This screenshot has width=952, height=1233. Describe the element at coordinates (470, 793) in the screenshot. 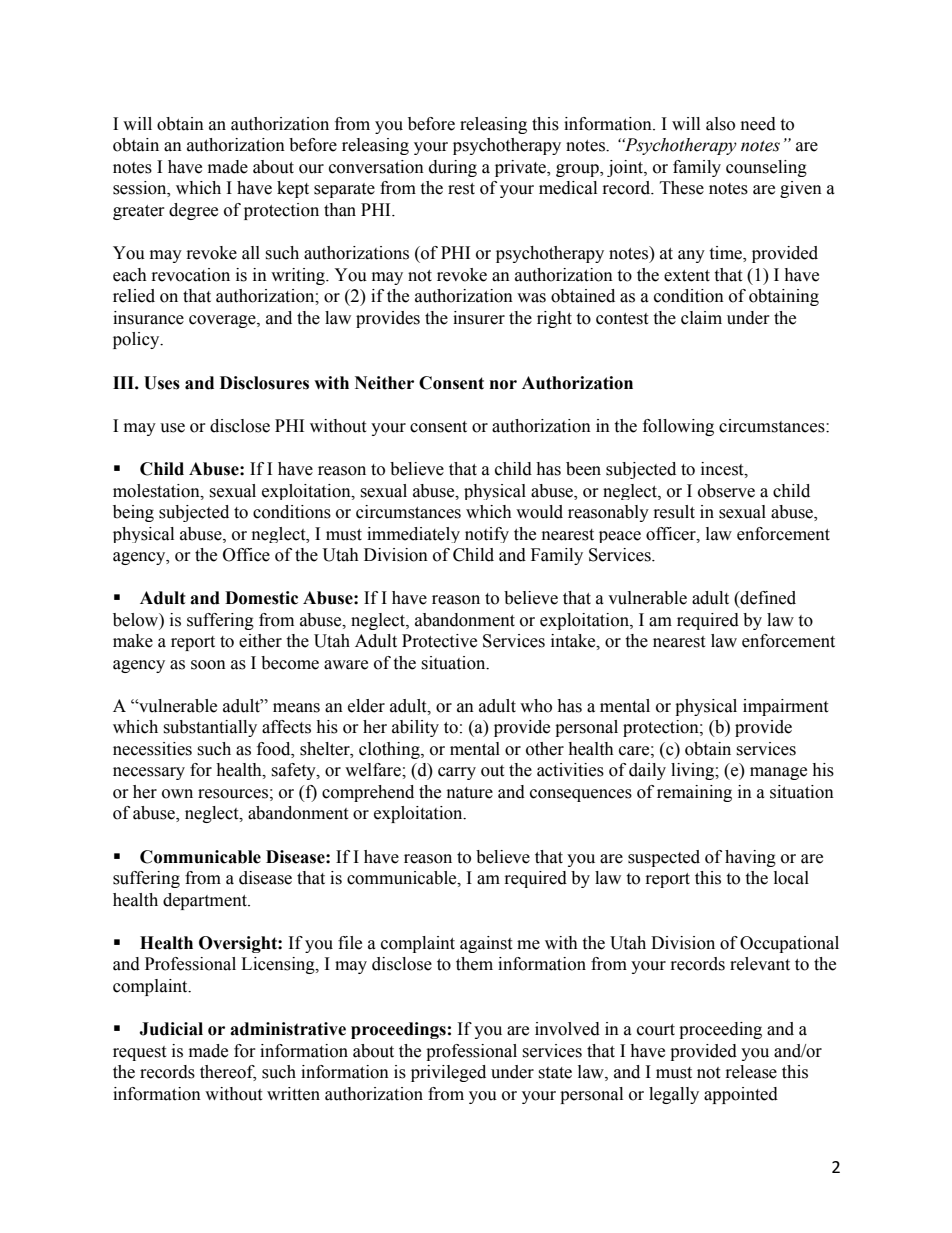

I see `nature` at that location.
